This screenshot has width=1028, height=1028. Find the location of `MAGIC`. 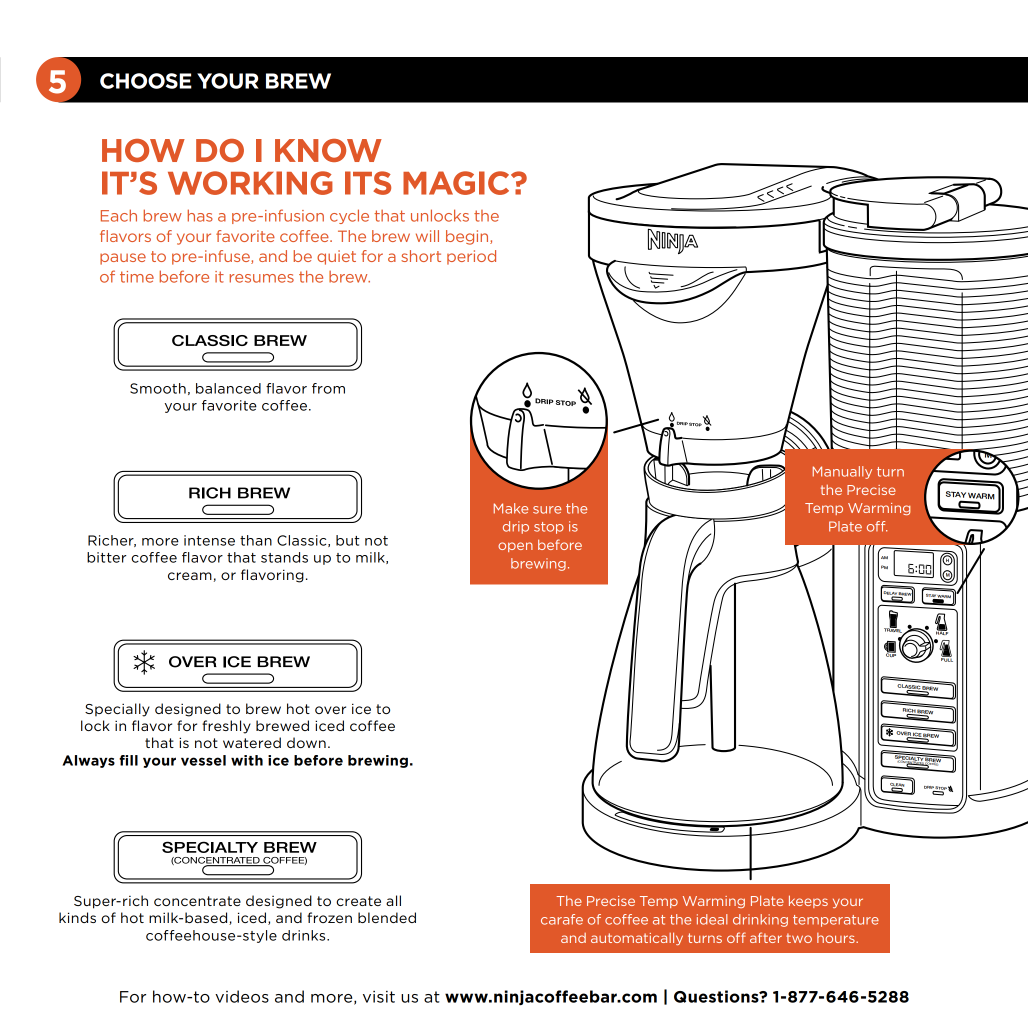

MAGIC is located at coordinates (457, 183).
